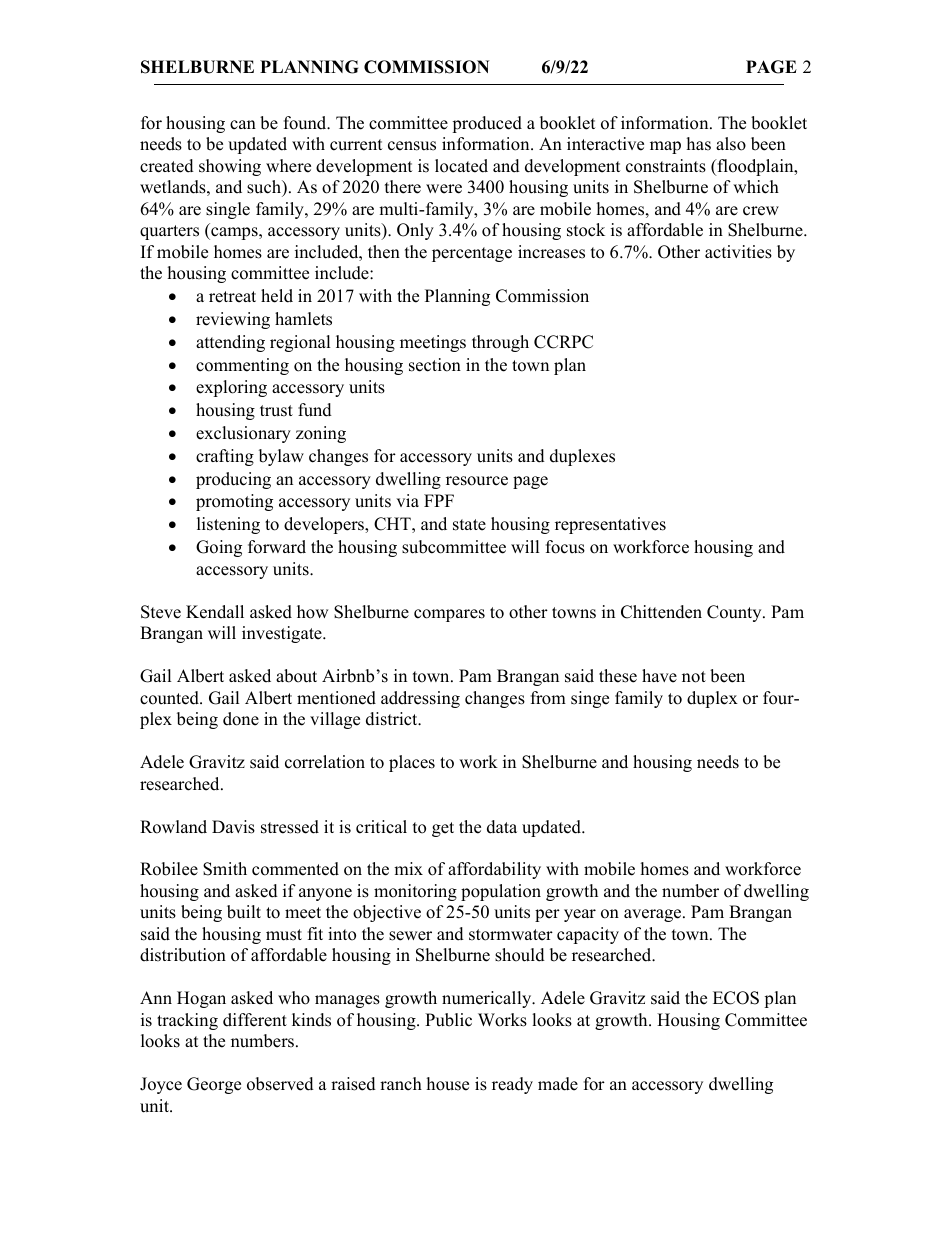 The width and height of the screenshot is (952, 1233). I want to click on section, so click(435, 365).
